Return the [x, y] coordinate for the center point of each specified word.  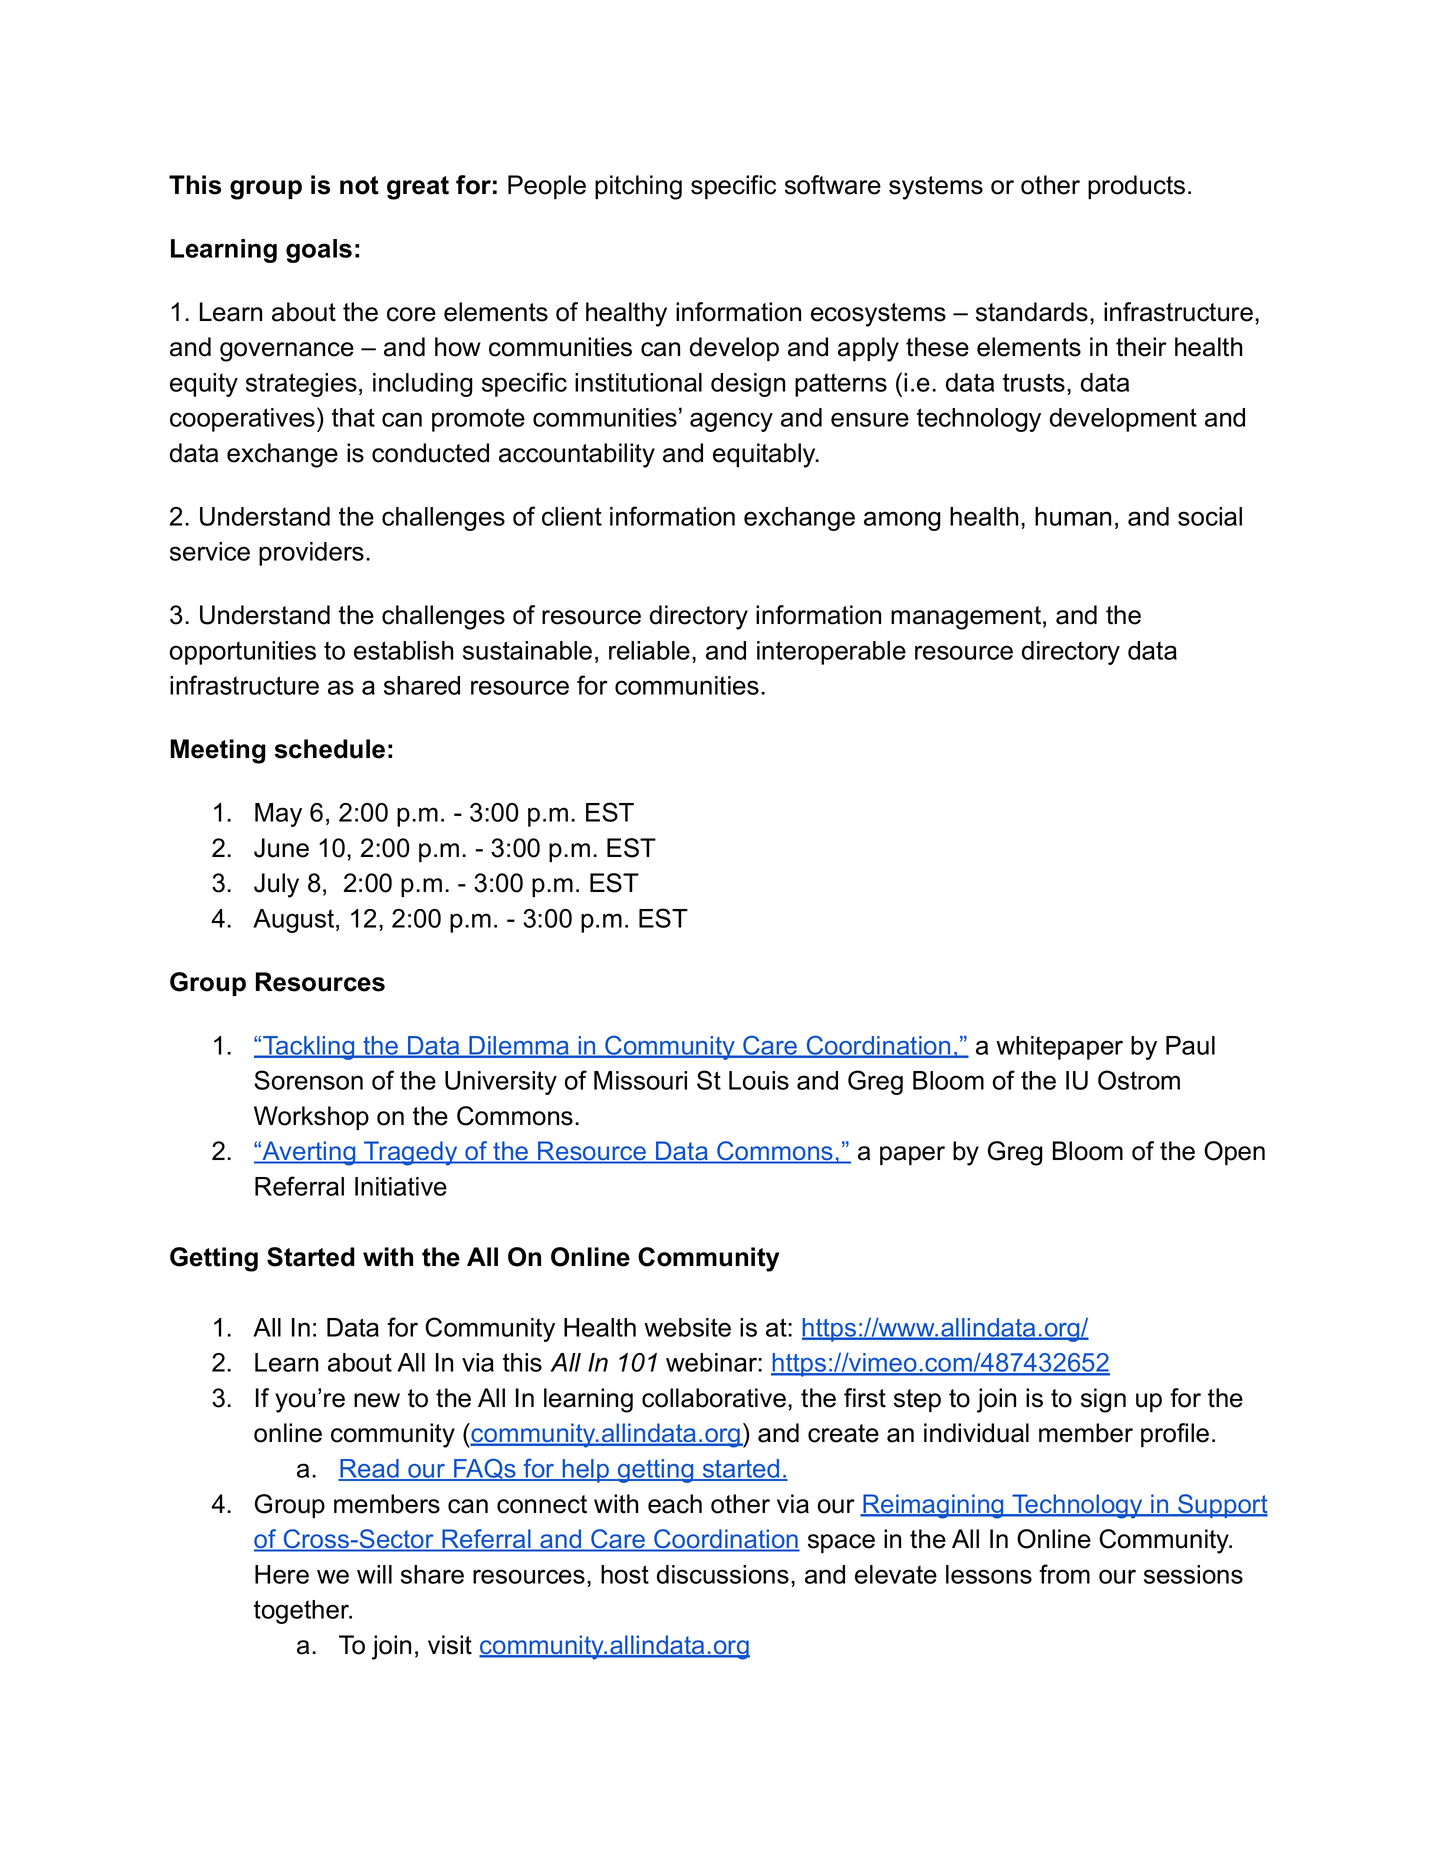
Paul [1190, 1045]
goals [319, 251]
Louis [759, 1080]
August [295, 921]
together [303, 1612]
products [1136, 187]
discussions [723, 1574]
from [1064, 1574]
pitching [638, 187]
